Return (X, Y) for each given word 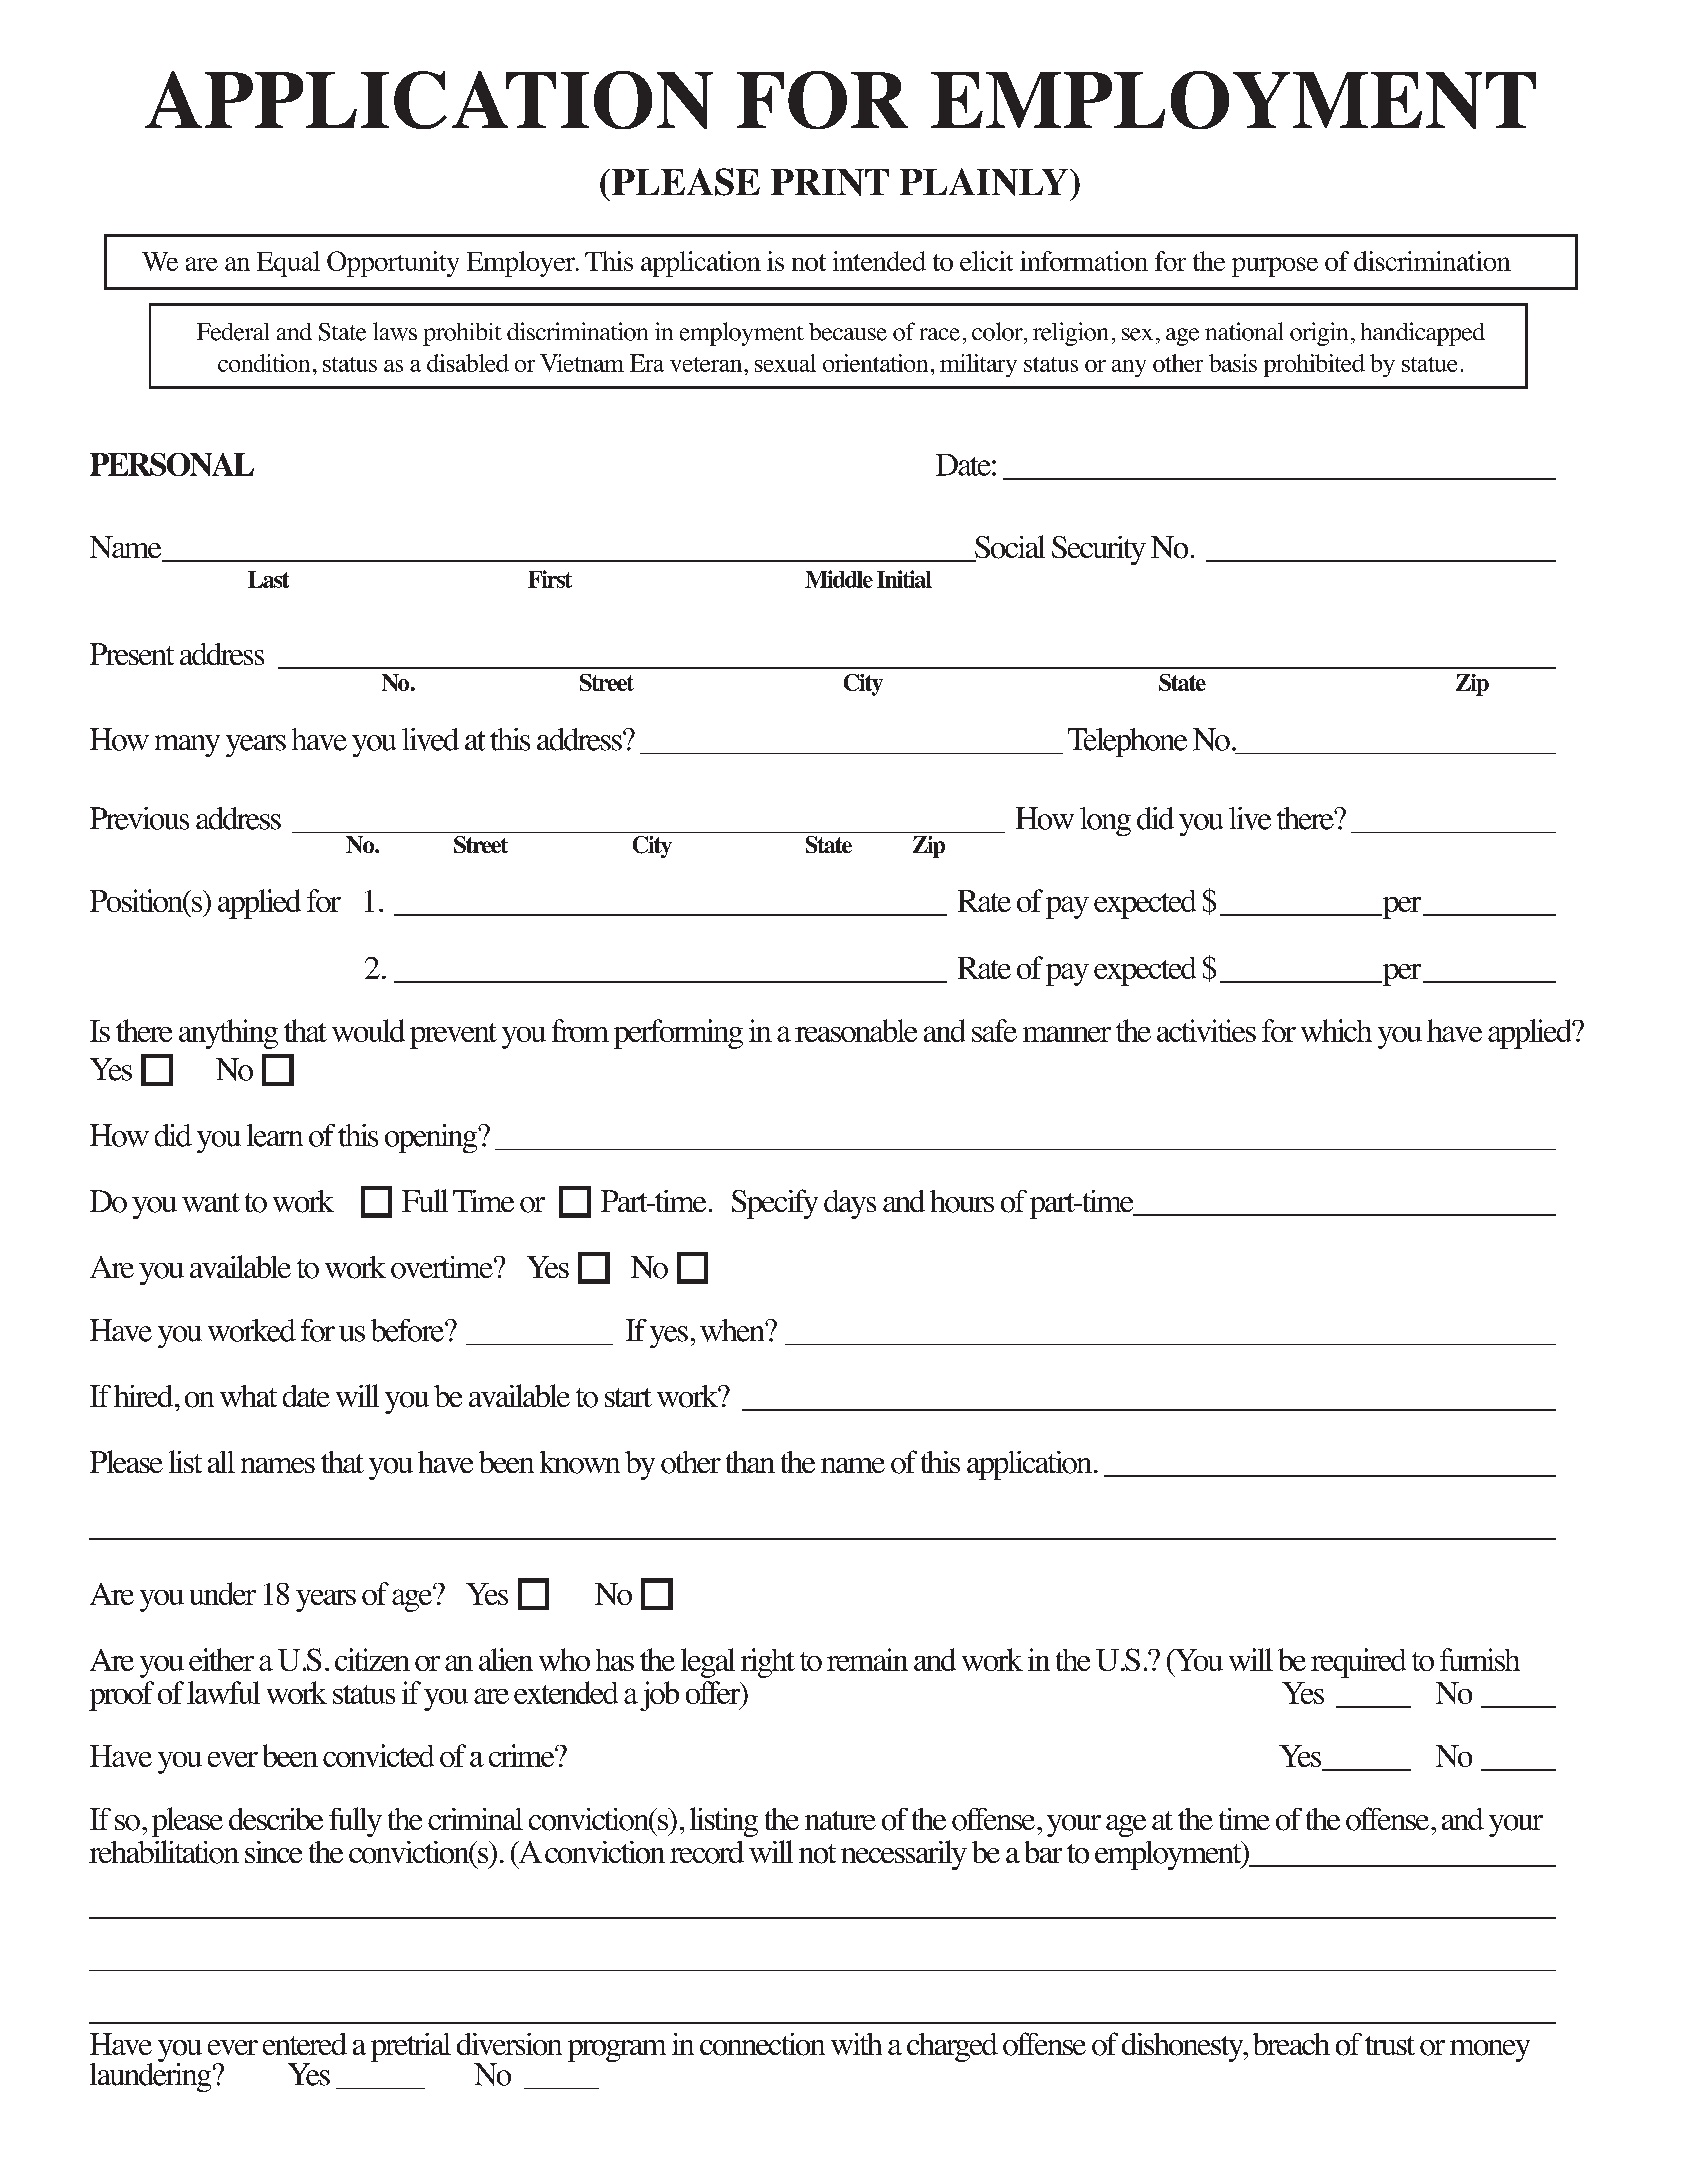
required (1358, 1663)
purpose (1275, 267)
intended (879, 261)
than (750, 1462)
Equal (288, 264)
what (248, 1396)
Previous (139, 818)
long (1105, 821)
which (1336, 1030)
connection (762, 2044)
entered (305, 2044)
